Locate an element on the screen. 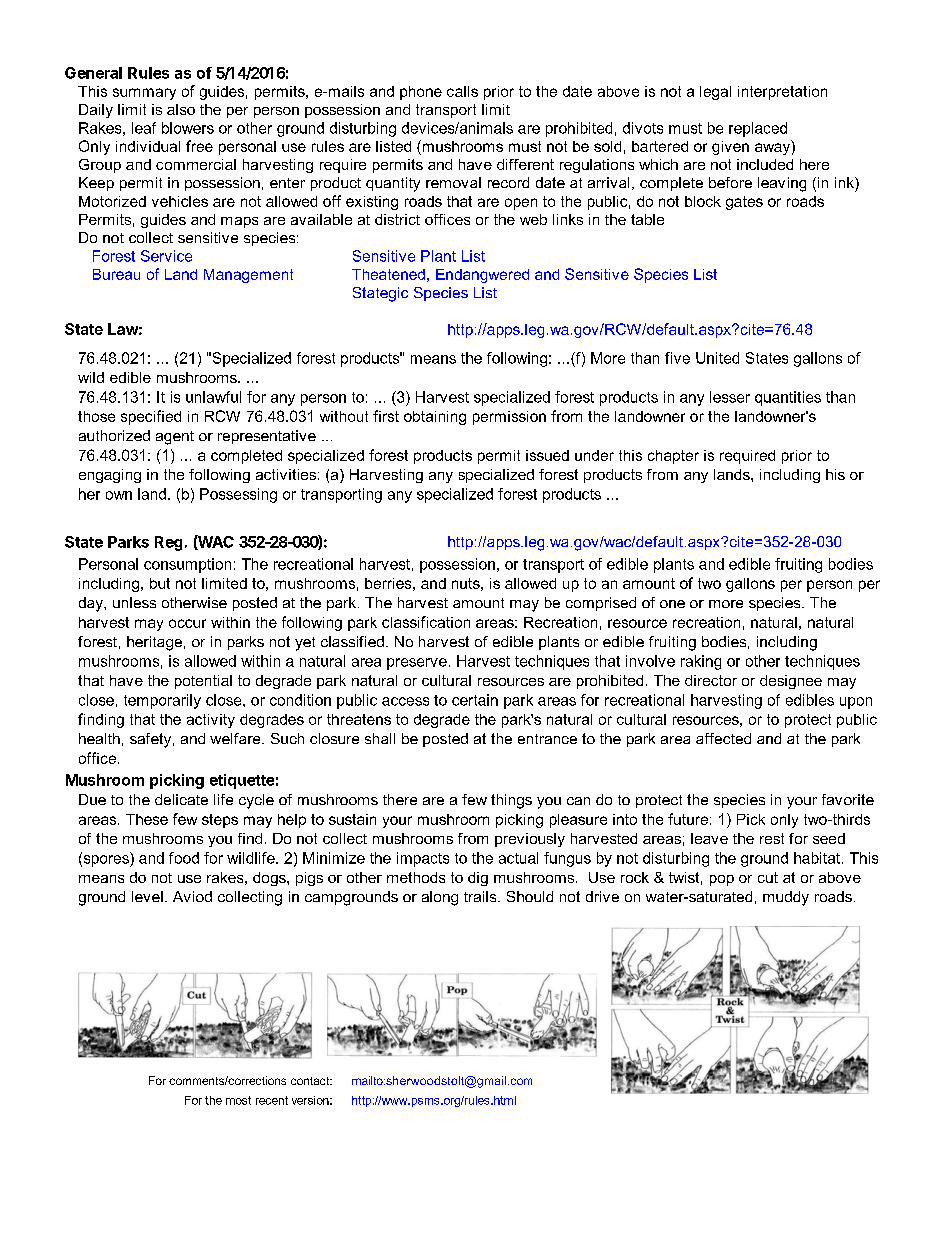 The height and width of the screenshot is (1233, 952). steps is located at coordinates (220, 821).
